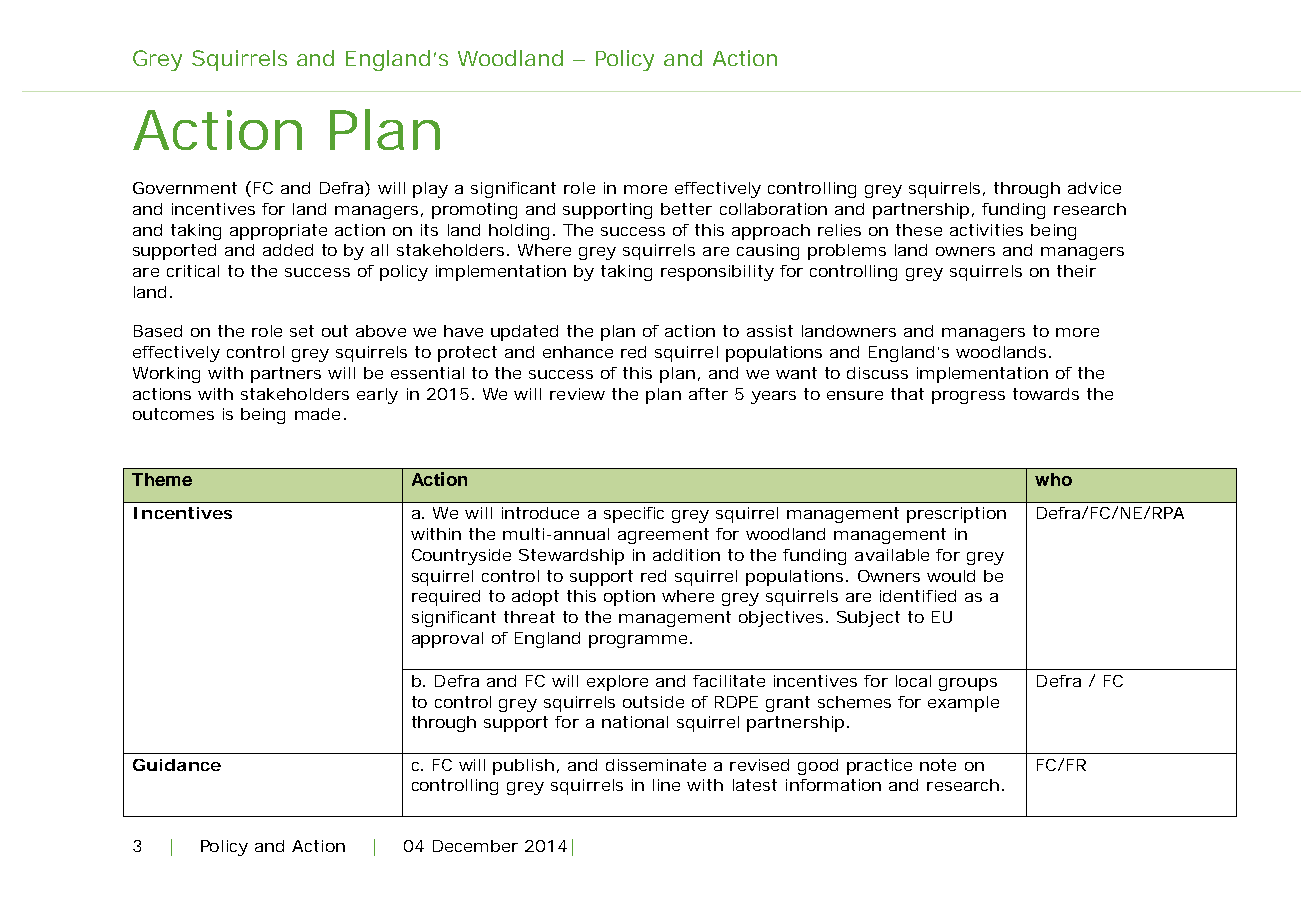 This page has width=1308, height=924. What do you see at coordinates (986, 230) in the page?
I see `activities` at bounding box center [986, 230].
